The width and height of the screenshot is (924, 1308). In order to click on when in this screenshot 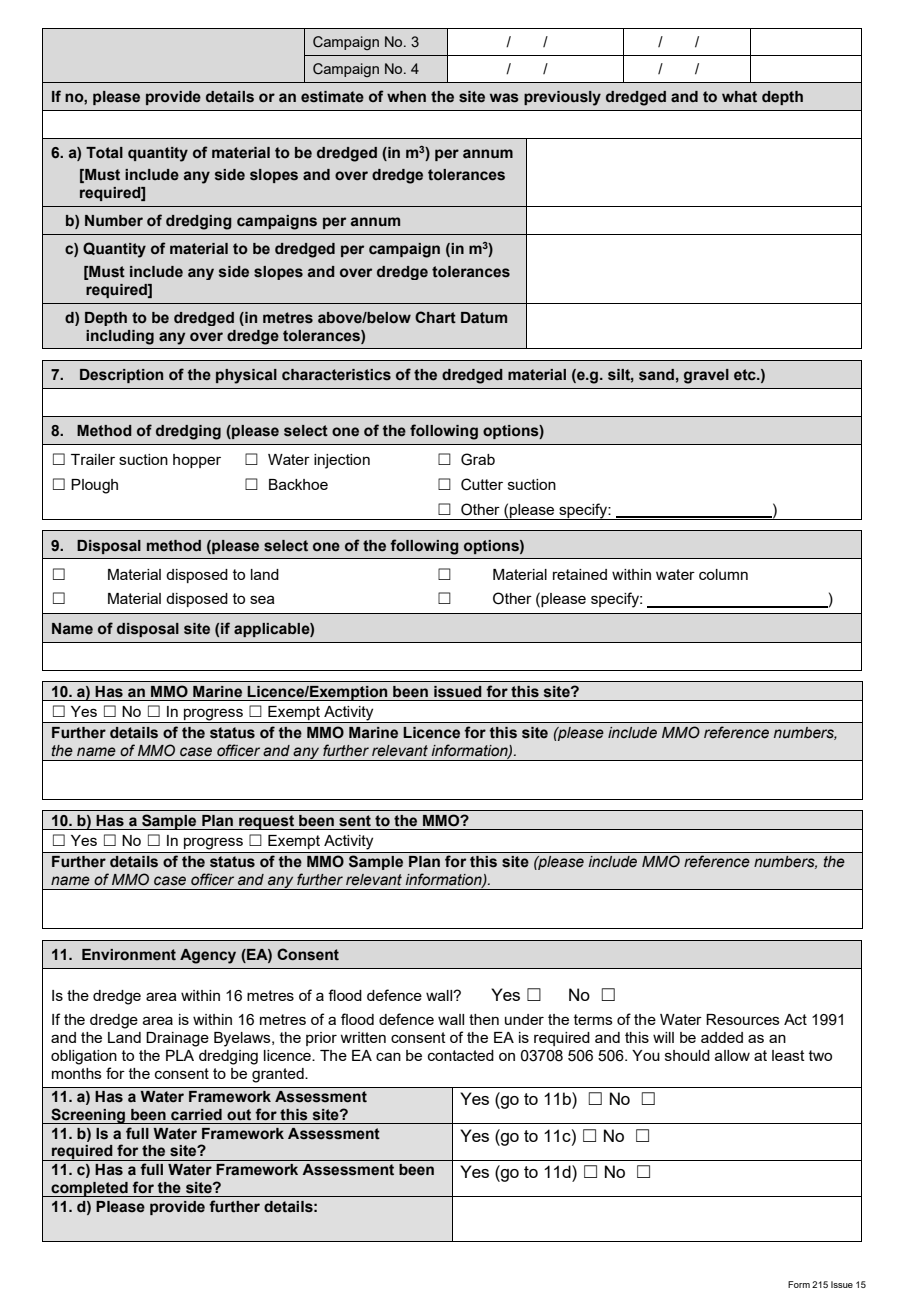, I will do `click(406, 96)`.
